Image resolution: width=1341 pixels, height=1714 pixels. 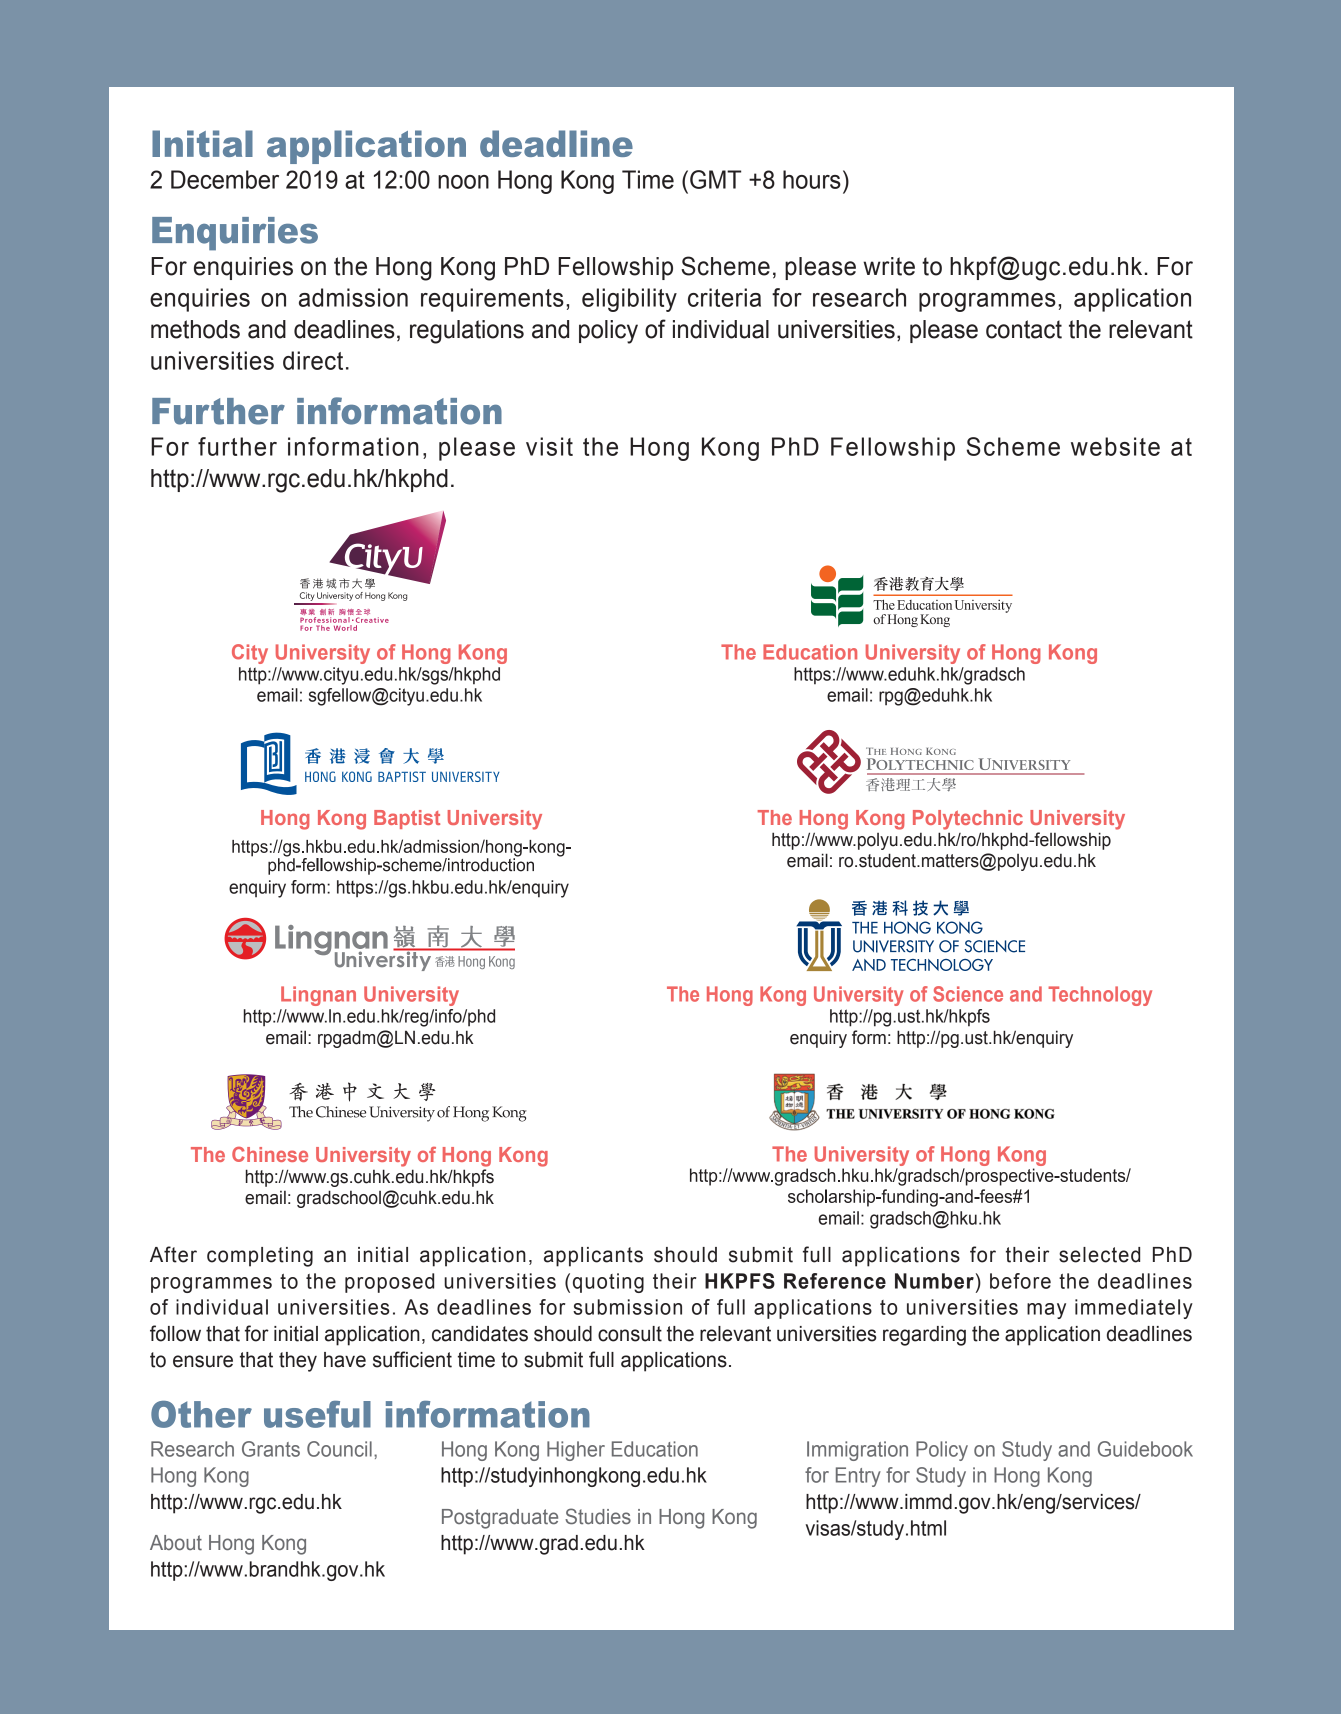 What do you see at coordinates (271, 1449) in the screenshot?
I see `Grants` at bounding box center [271, 1449].
